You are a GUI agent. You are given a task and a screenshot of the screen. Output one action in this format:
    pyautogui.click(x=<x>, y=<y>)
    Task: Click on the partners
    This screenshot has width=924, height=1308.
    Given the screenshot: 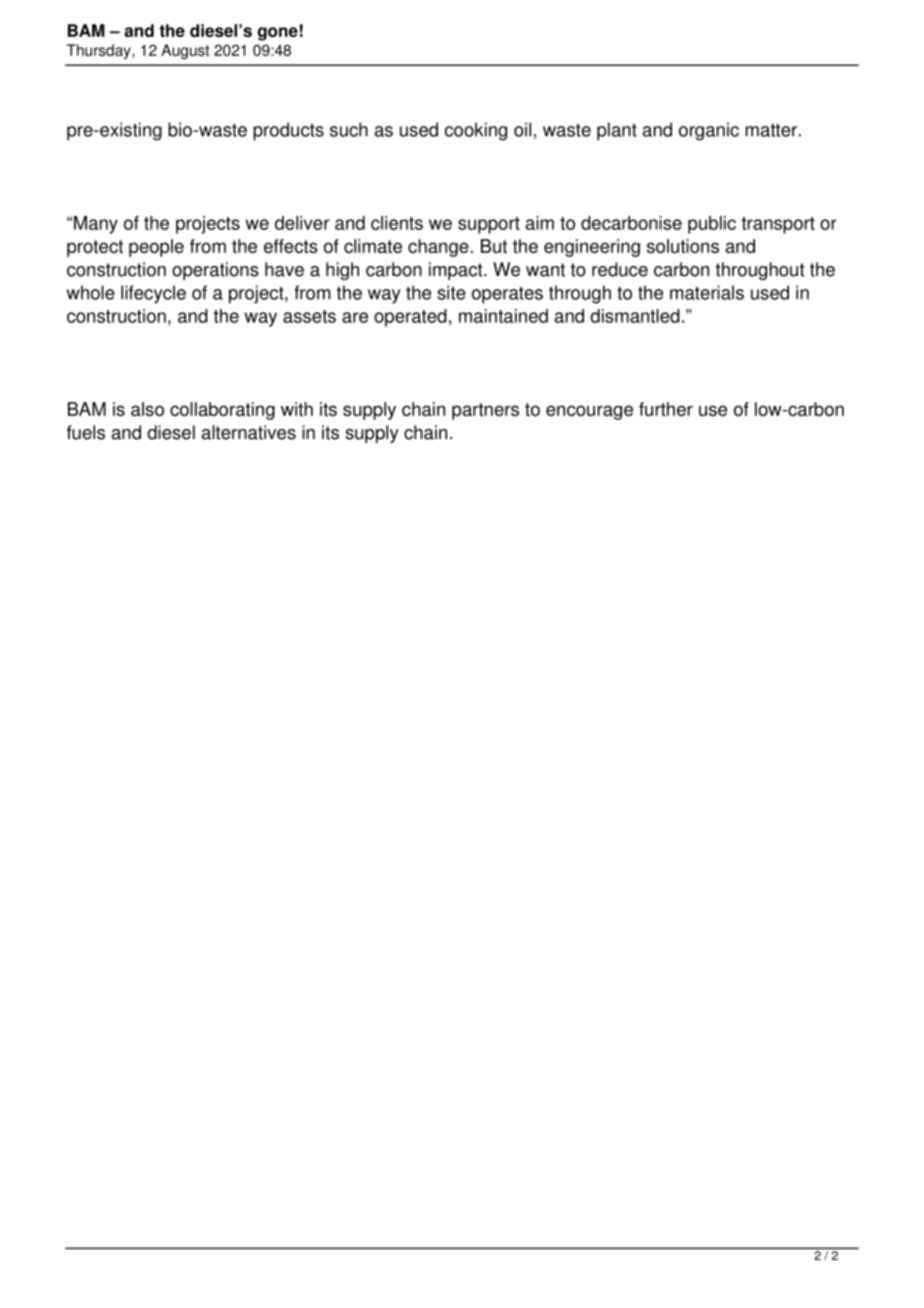 What is the action you would take?
    pyautogui.click(x=485, y=411)
